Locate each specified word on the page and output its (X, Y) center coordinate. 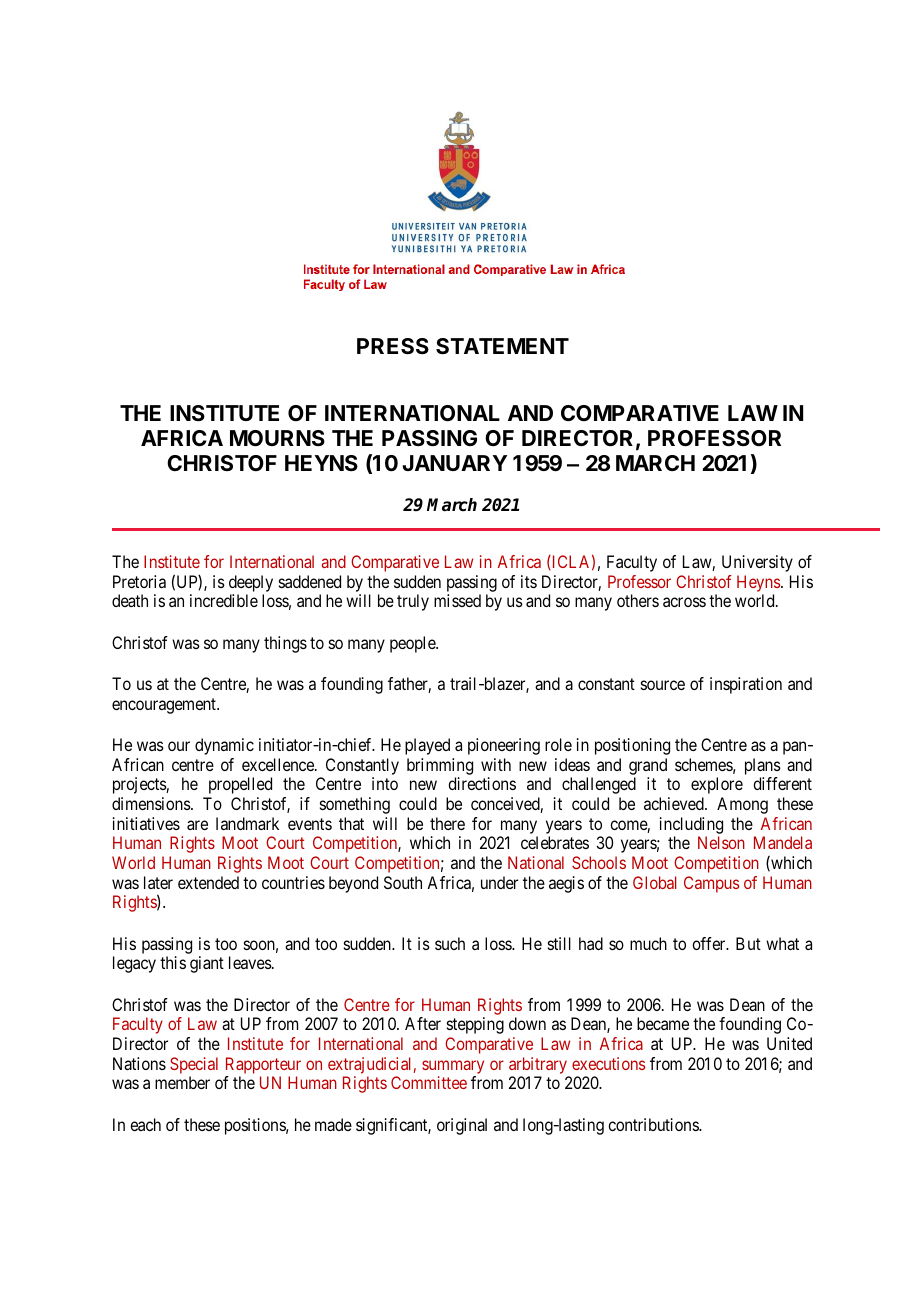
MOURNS (277, 438)
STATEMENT (502, 346)
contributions (654, 1124)
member (182, 1082)
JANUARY (454, 463)
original (462, 1126)
